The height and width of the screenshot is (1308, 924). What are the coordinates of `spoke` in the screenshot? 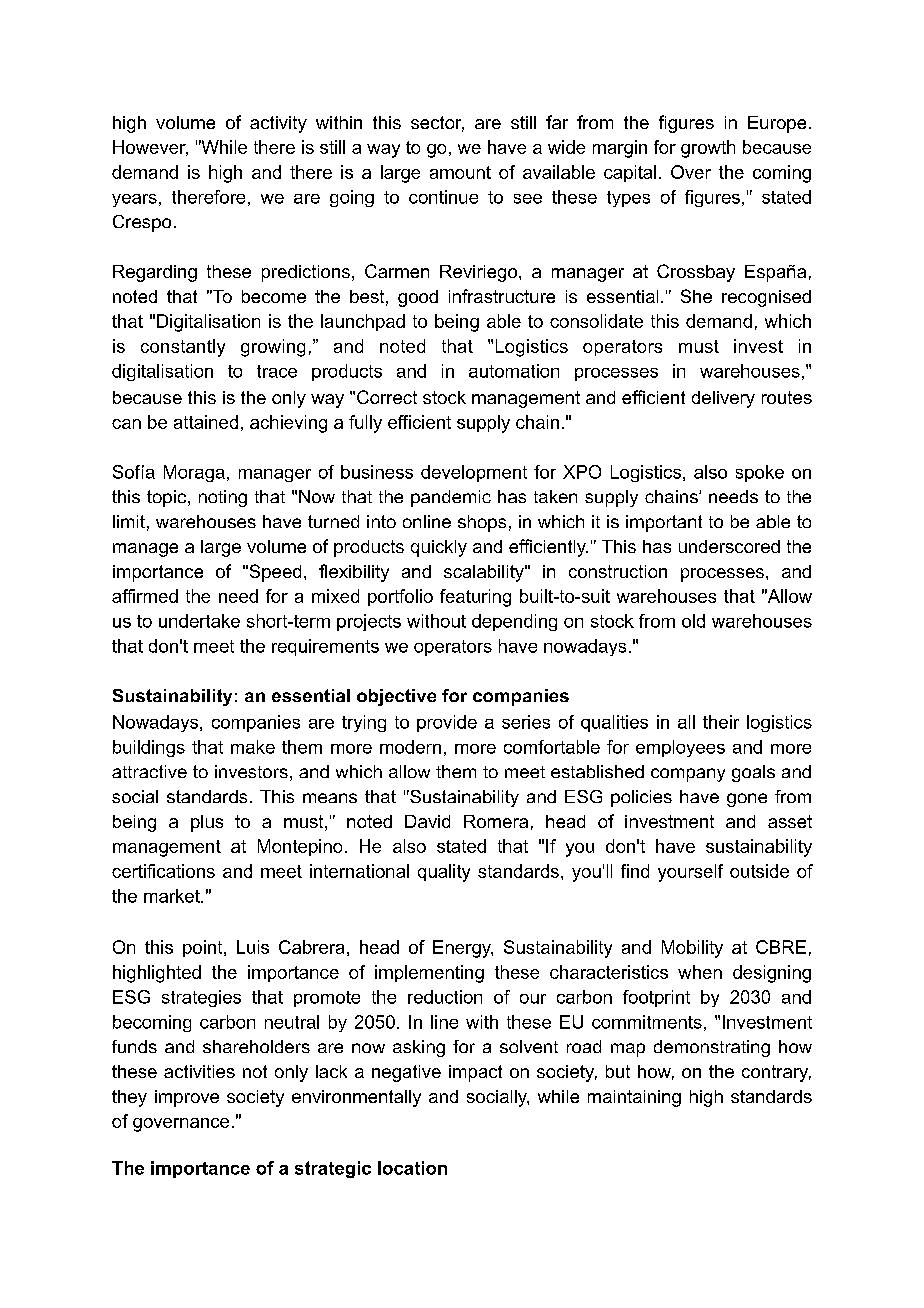 It's located at (760, 473).
